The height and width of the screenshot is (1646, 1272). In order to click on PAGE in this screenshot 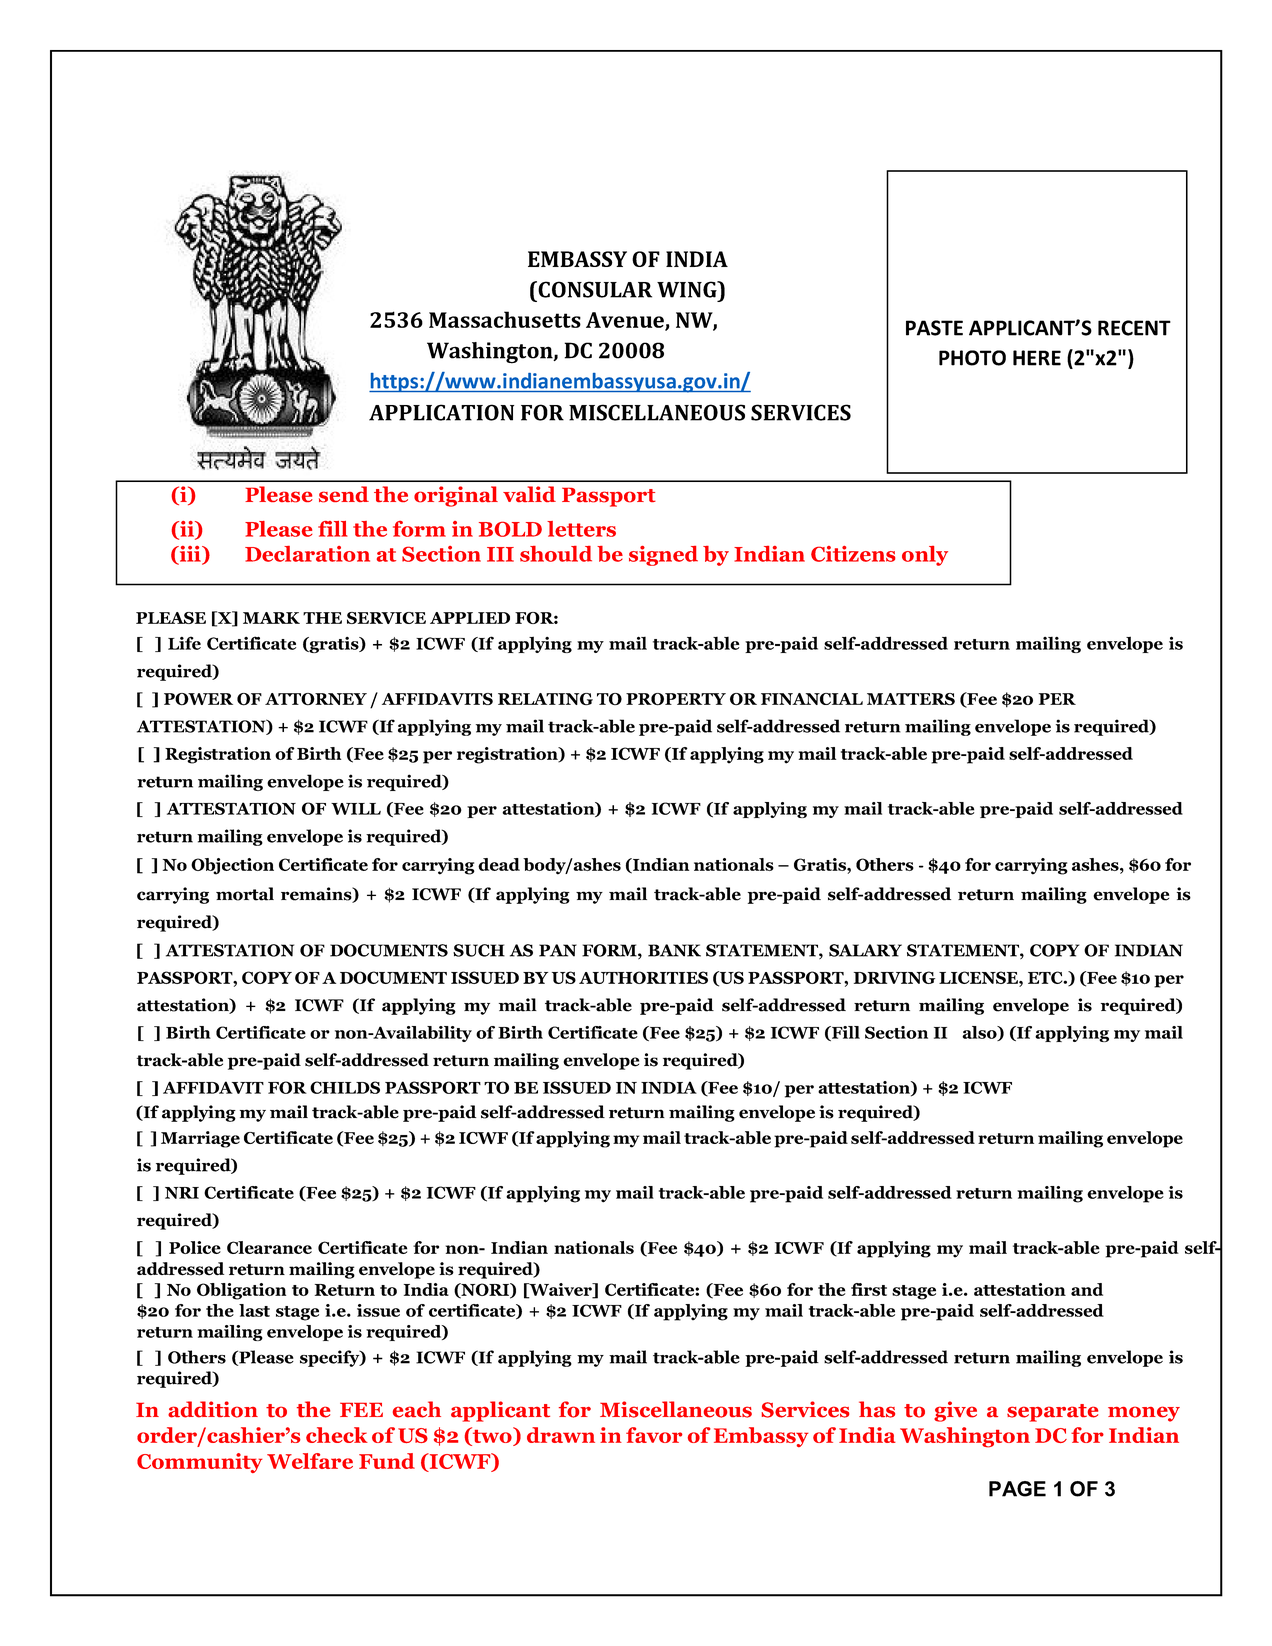, I will do `click(1017, 1489)`.
